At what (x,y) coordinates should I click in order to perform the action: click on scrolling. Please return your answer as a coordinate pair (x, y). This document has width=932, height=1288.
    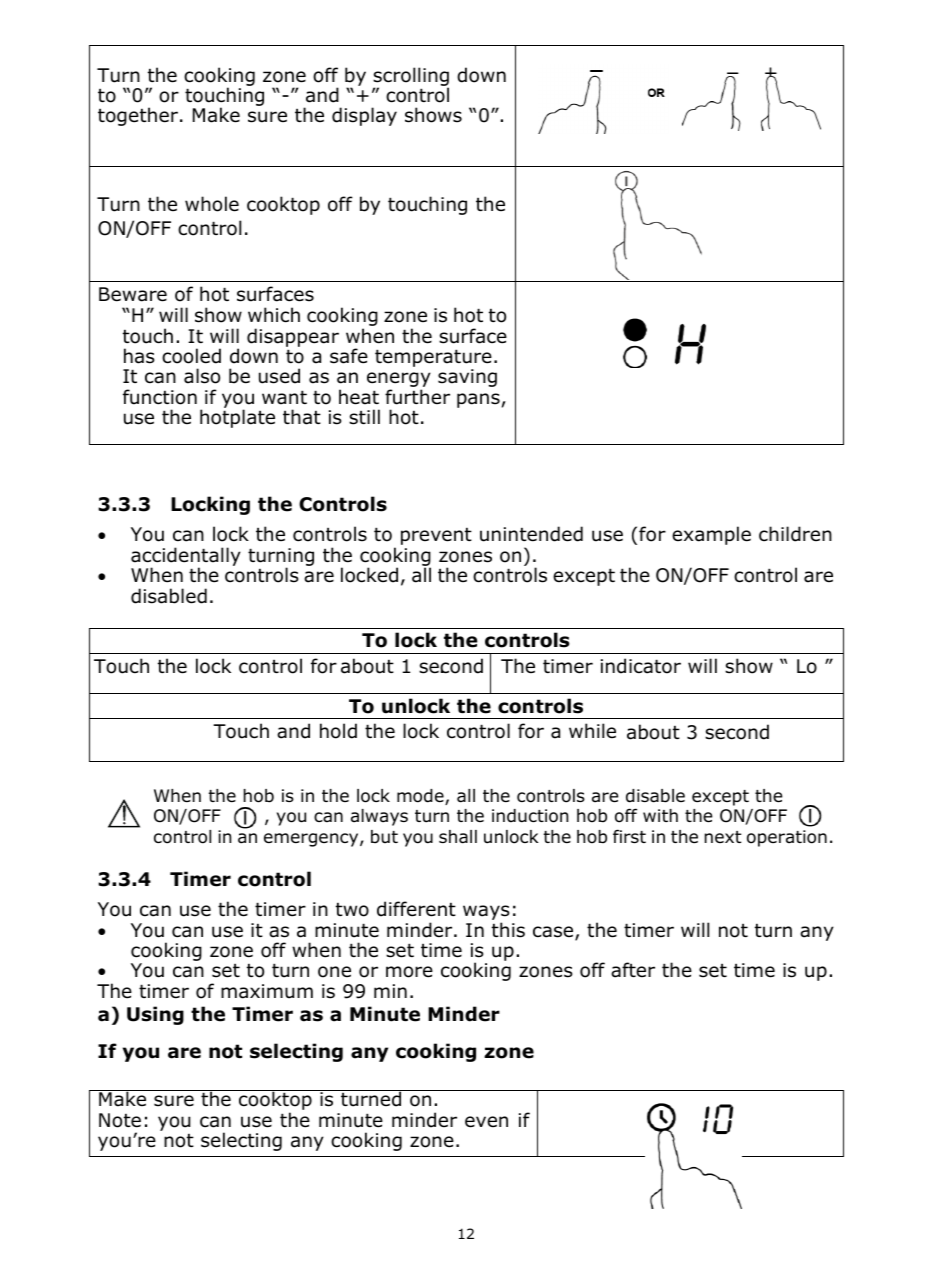
    Looking at the image, I should click on (411, 77).
